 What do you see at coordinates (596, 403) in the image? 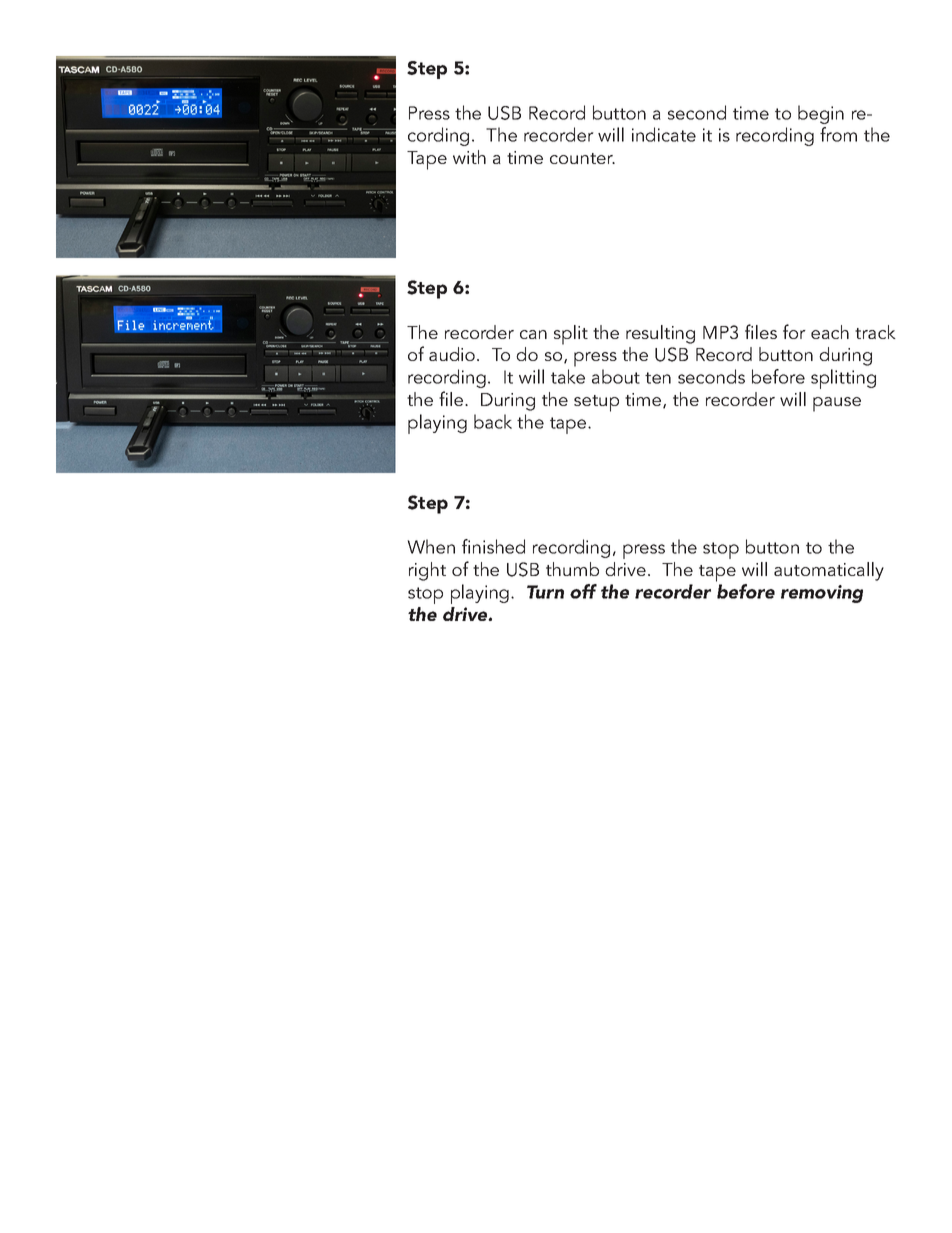
I see `setup` at bounding box center [596, 403].
